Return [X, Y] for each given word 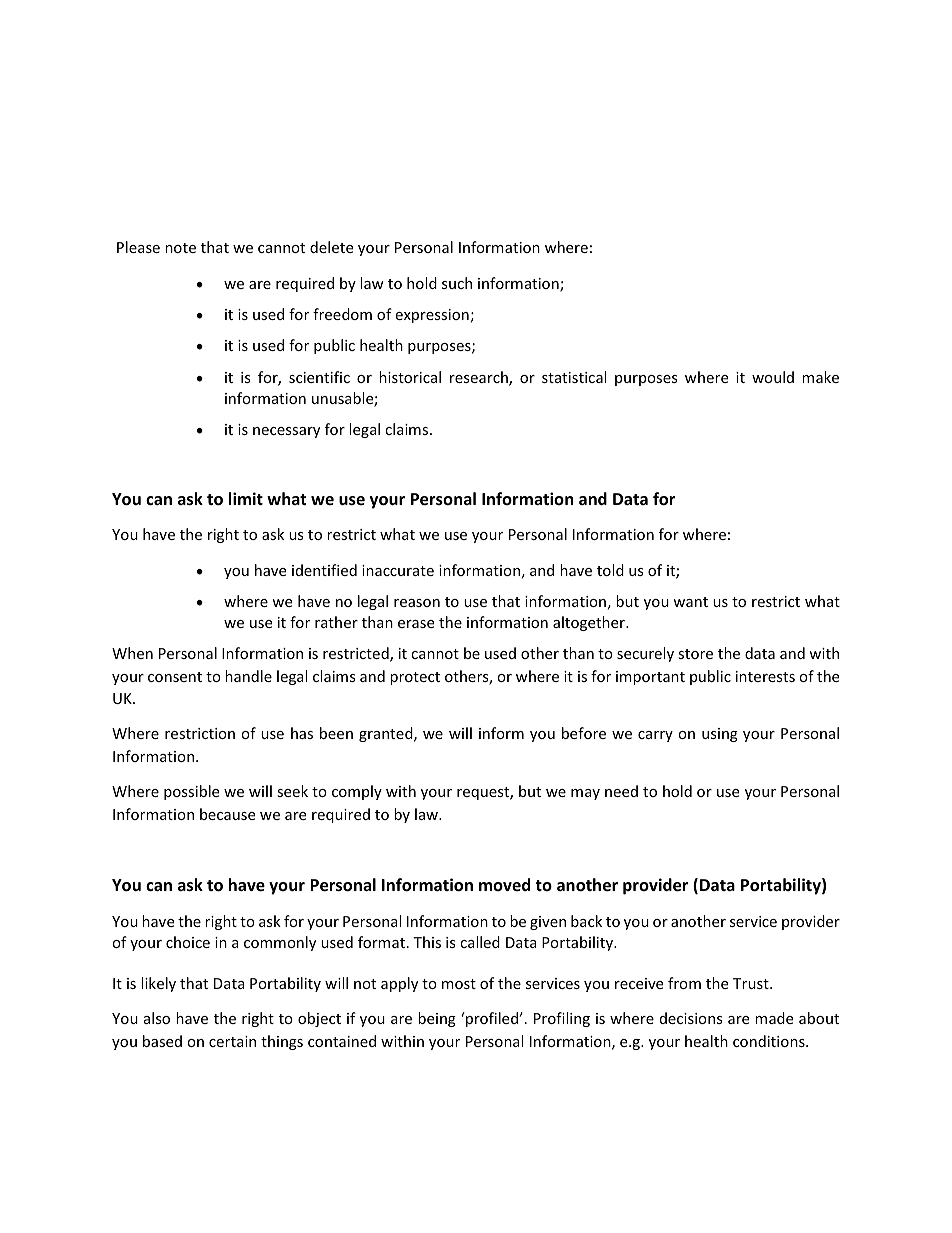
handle [248, 676]
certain [232, 1041]
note [180, 248]
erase [416, 624]
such [457, 283]
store [695, 654]
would [773, 377]
